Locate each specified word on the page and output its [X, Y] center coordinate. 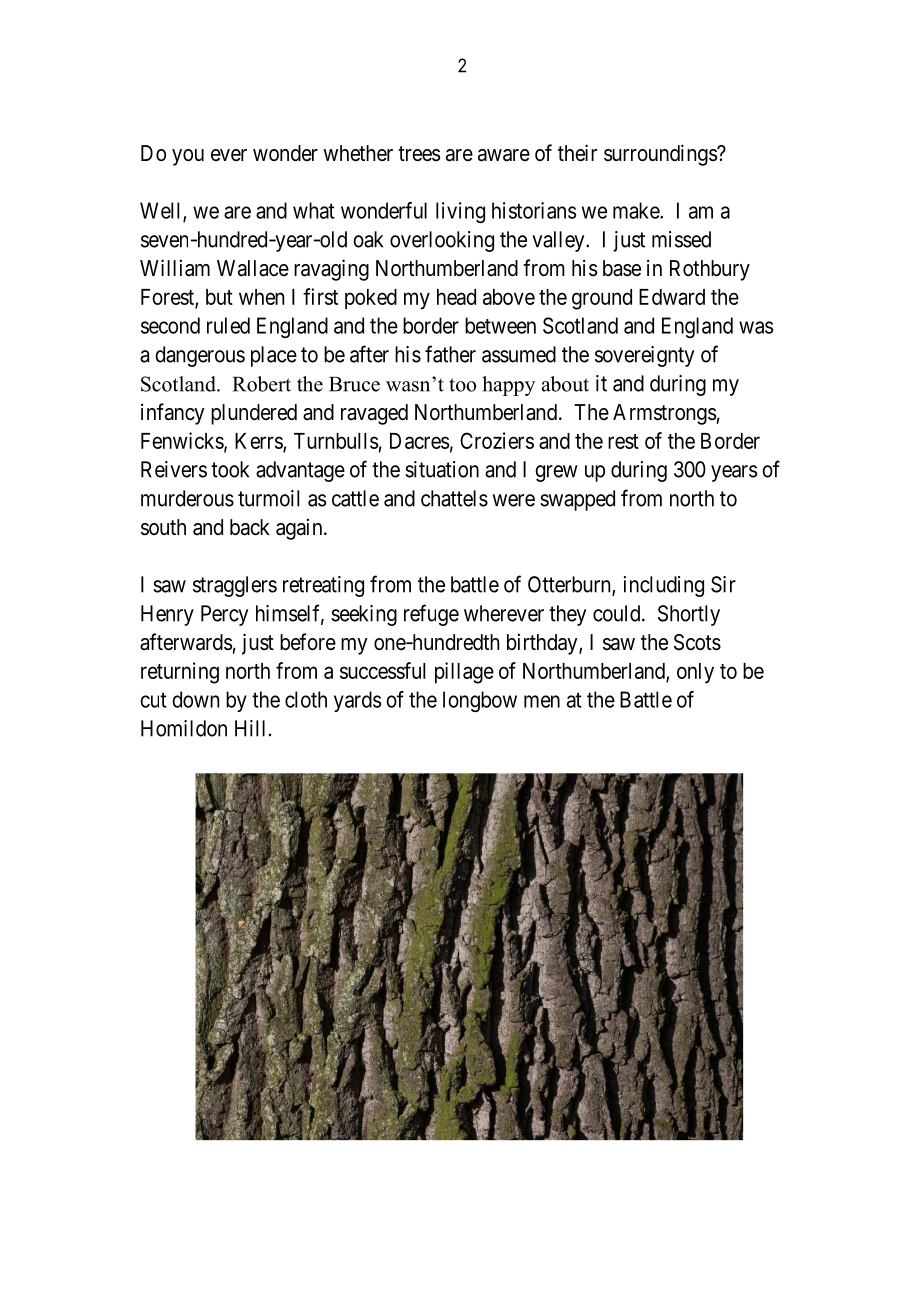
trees [419, 154]
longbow [480, 701]
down [195, 699]
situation [442, 469]
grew [556, 473]
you [188, 157]
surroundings [661, 155]
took [230, 469]
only [695, 673]
